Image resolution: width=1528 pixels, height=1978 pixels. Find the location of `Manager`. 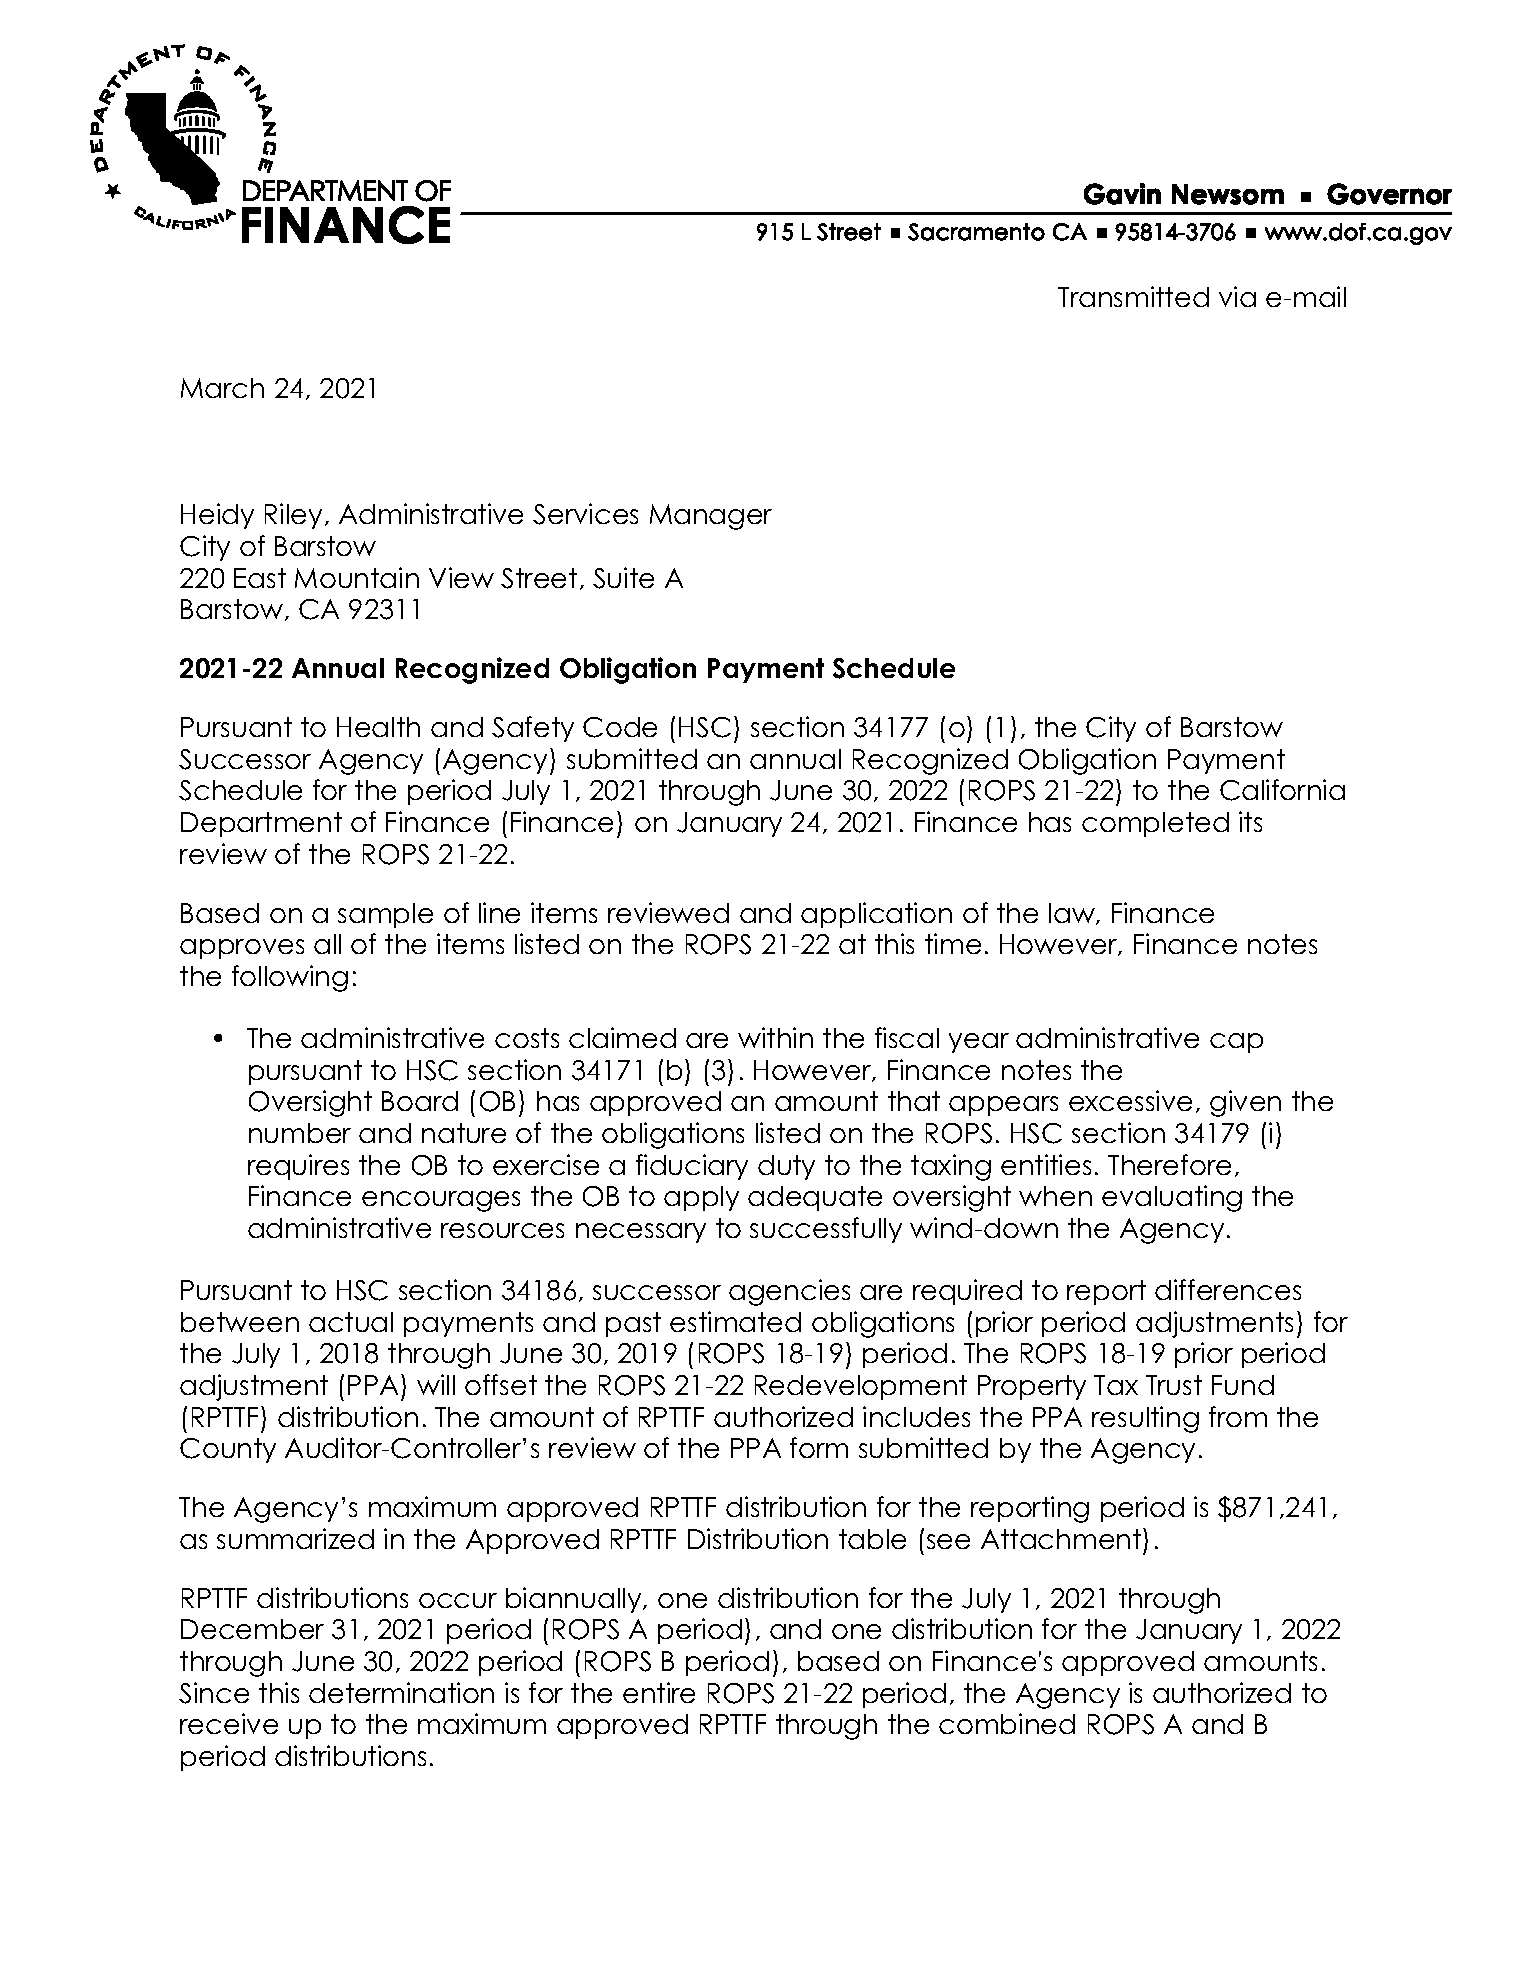

Manager is located at coordinates (711, 517).
